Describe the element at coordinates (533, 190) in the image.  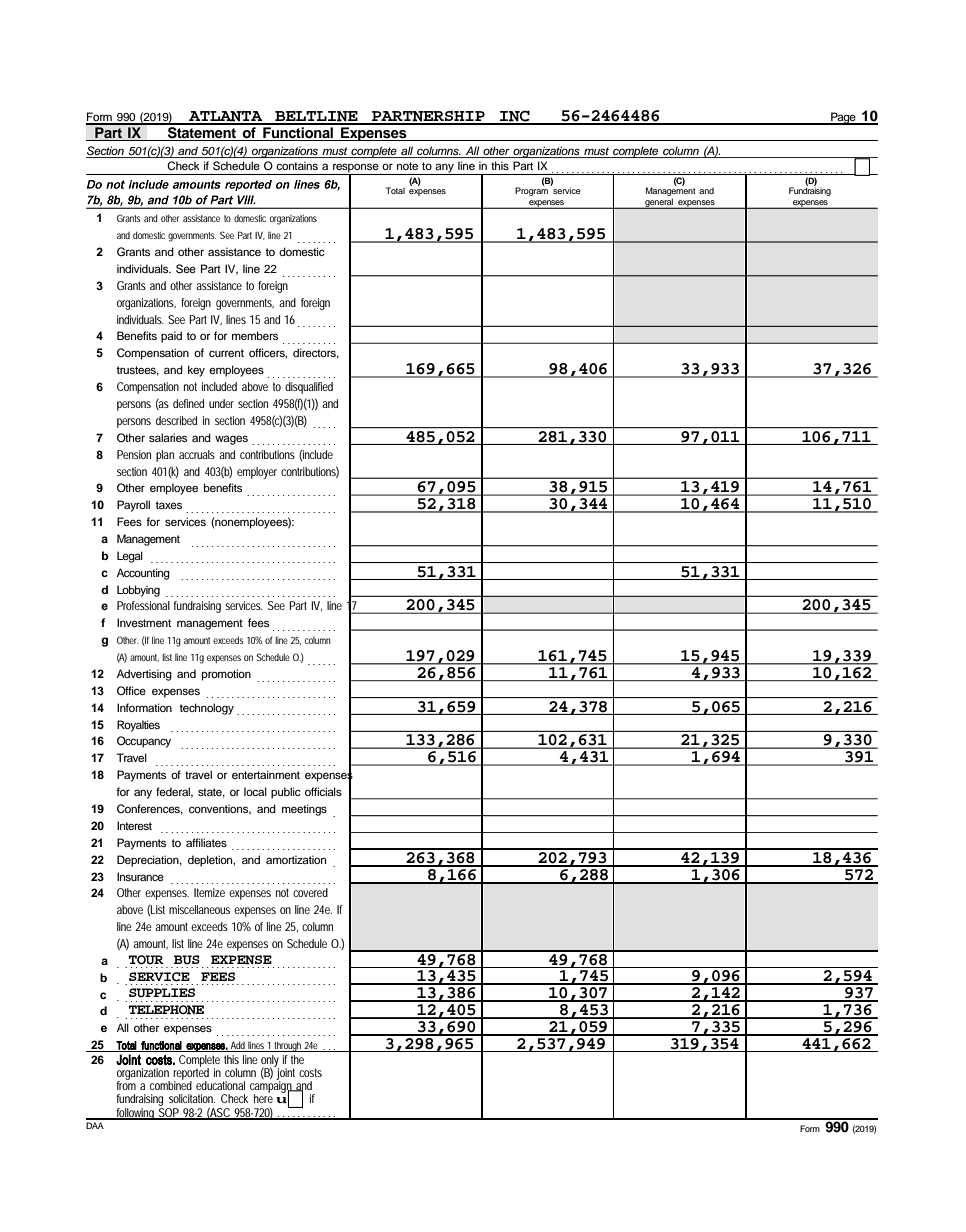
I see `Program` at that location.
